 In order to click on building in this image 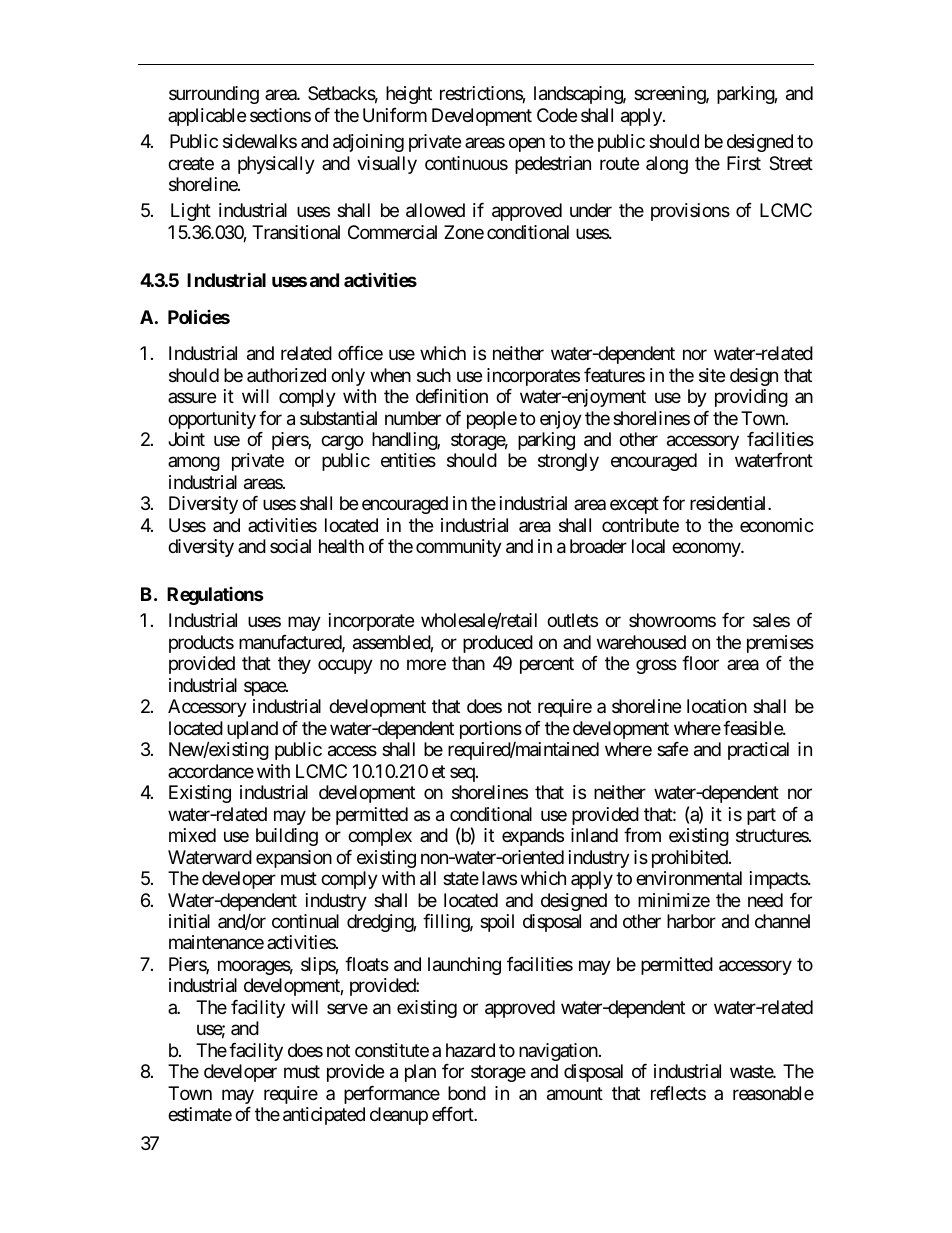, I will do `click(287, 837)`.
